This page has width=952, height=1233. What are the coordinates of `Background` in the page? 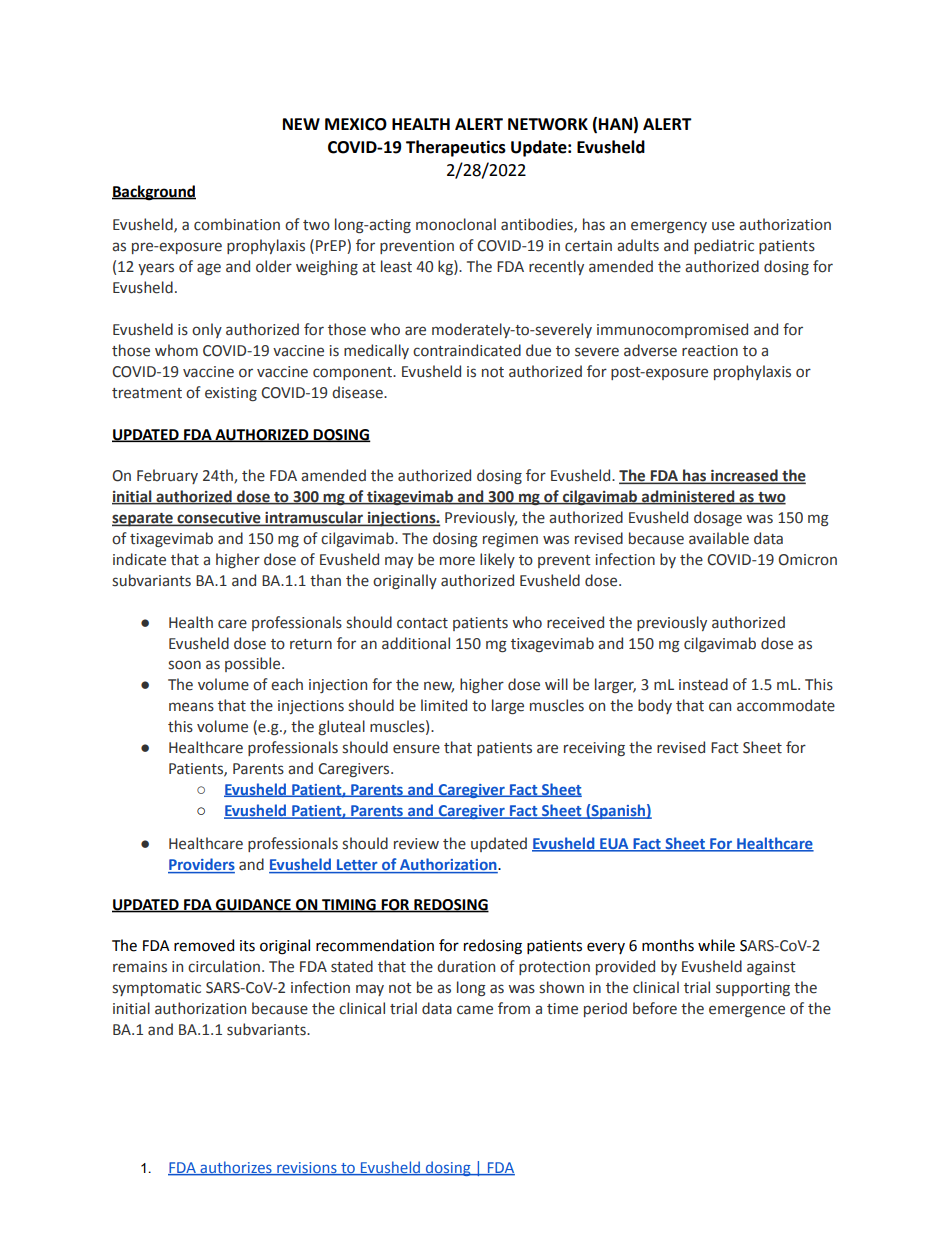 It's located at (154, 193).
